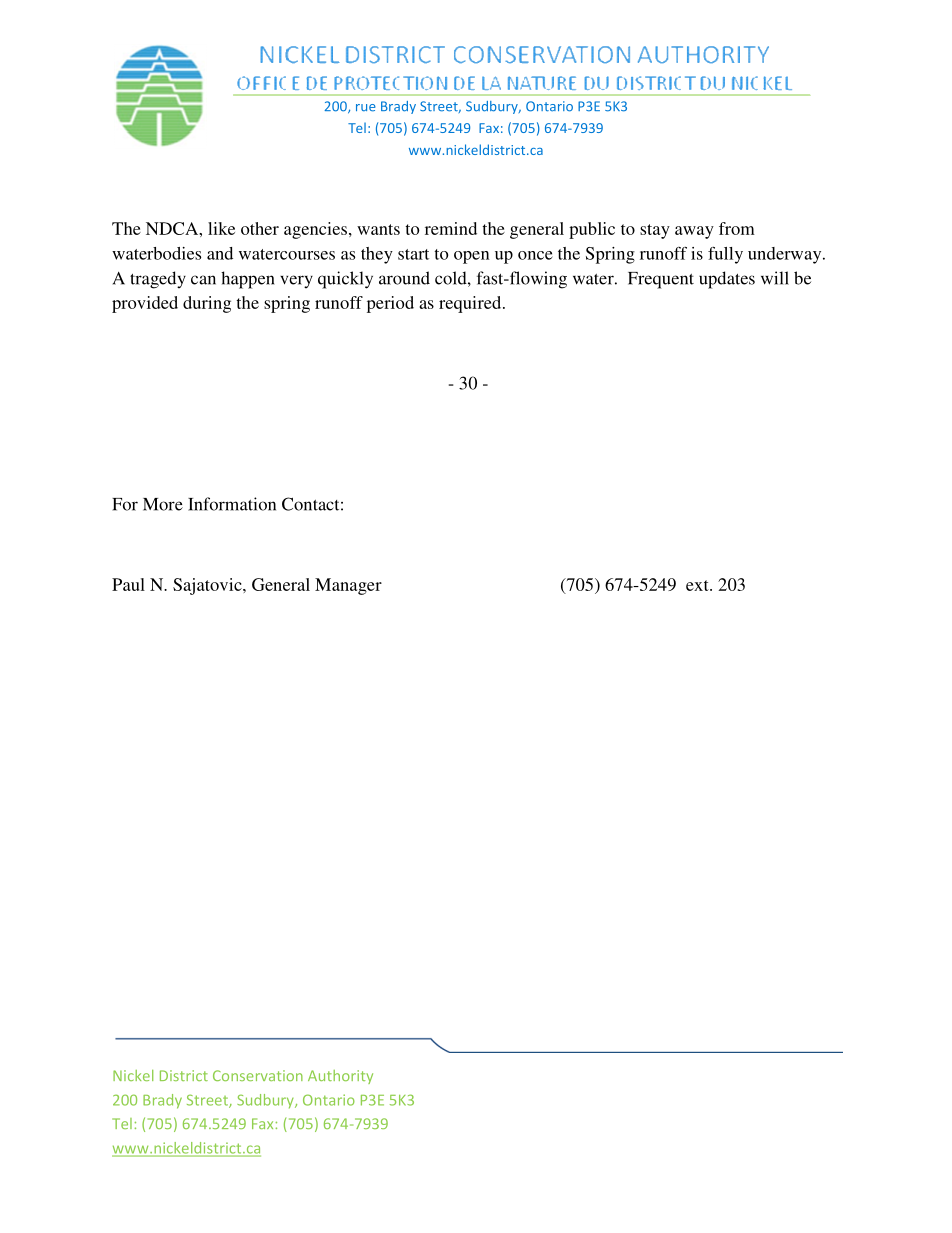 This image has width=952, height=1233. I want to click on Information, so click(232, 504).
